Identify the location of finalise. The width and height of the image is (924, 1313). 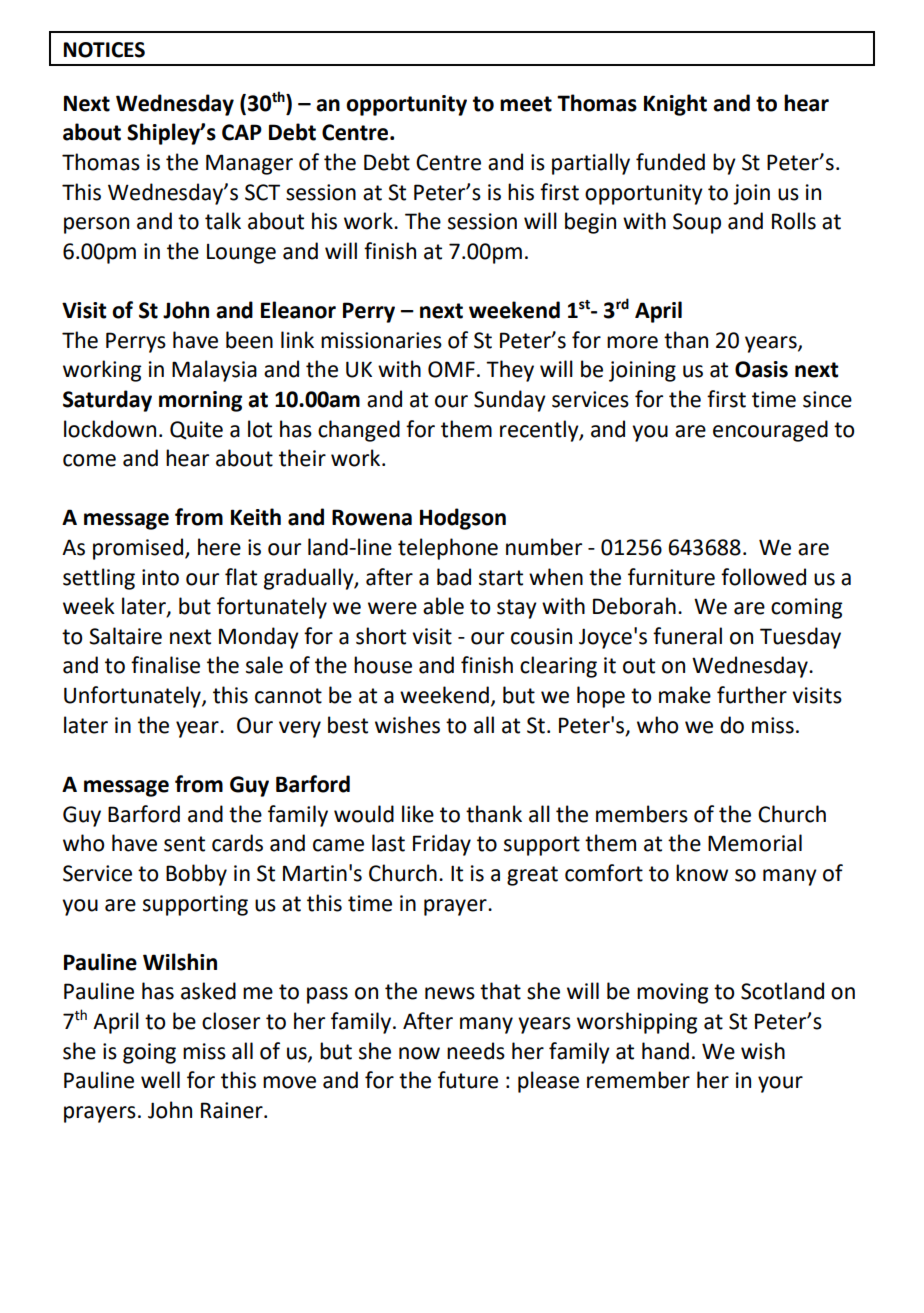
(165, 665).
